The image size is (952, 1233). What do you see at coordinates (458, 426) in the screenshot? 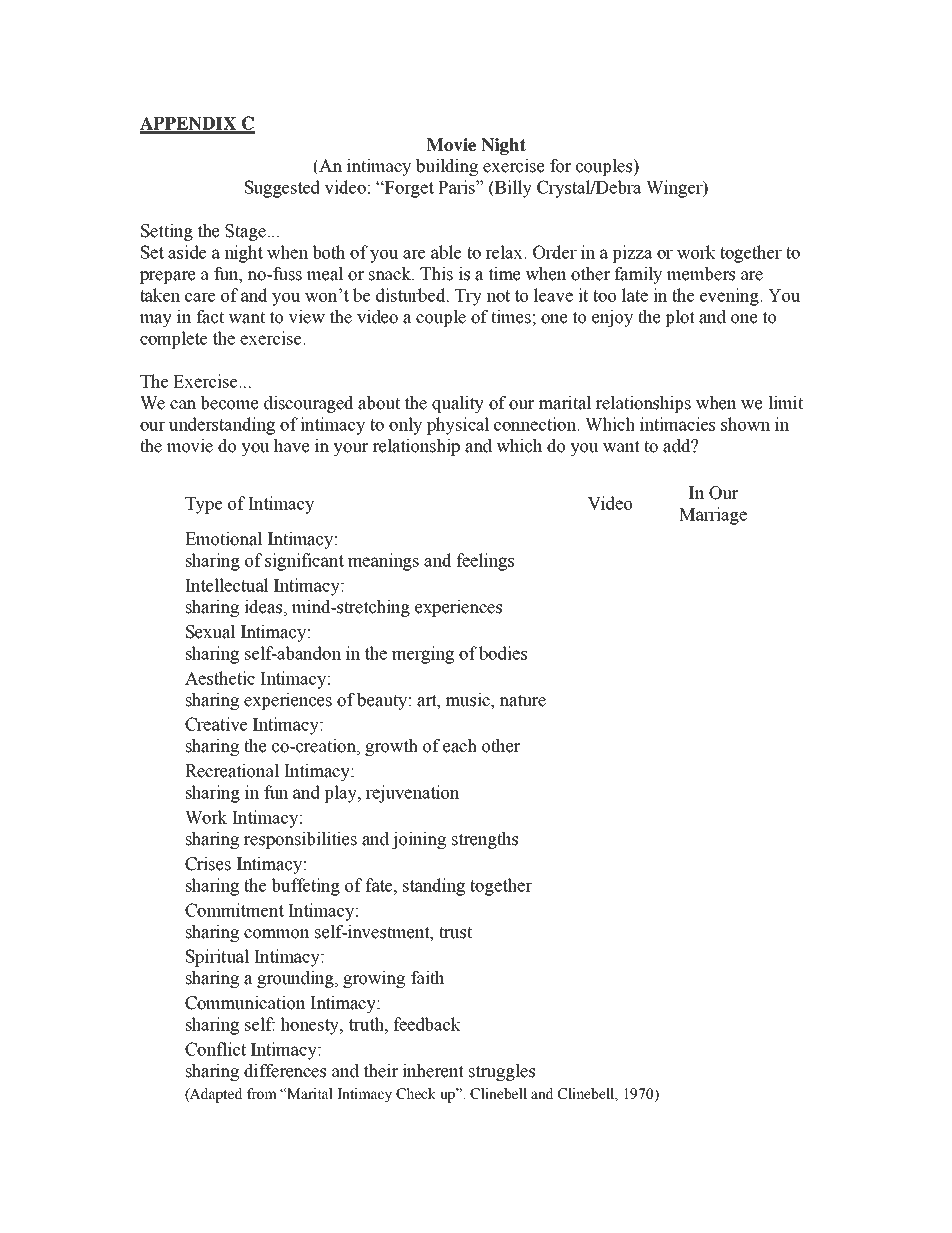
I see `physical` at bounding box center [458, 426].
